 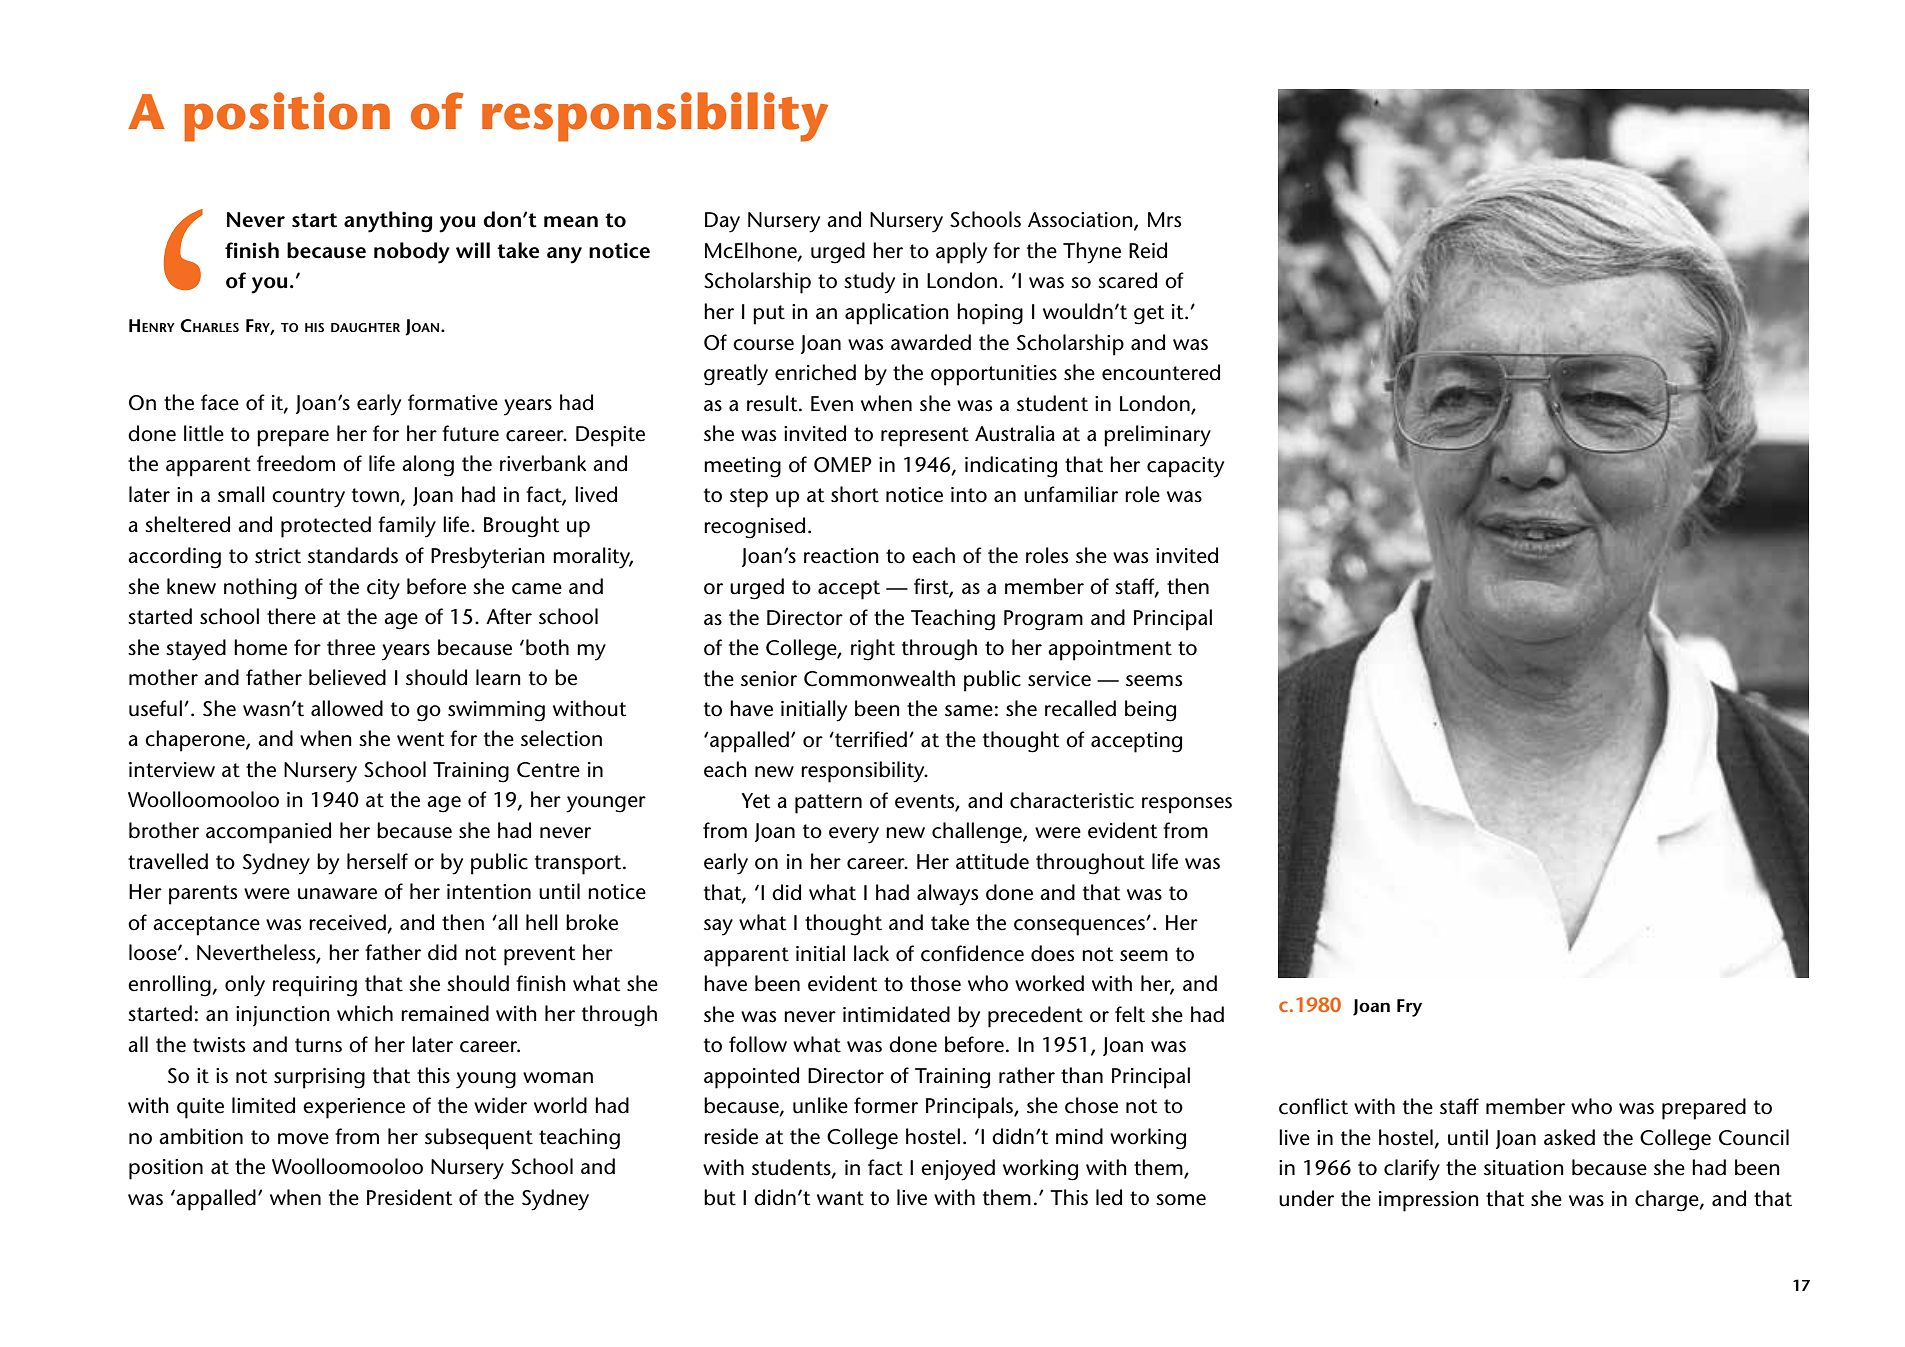 What do you see at coordinates (961, 253) in the document?
I see `apply` at bounding box center [961, 253].
